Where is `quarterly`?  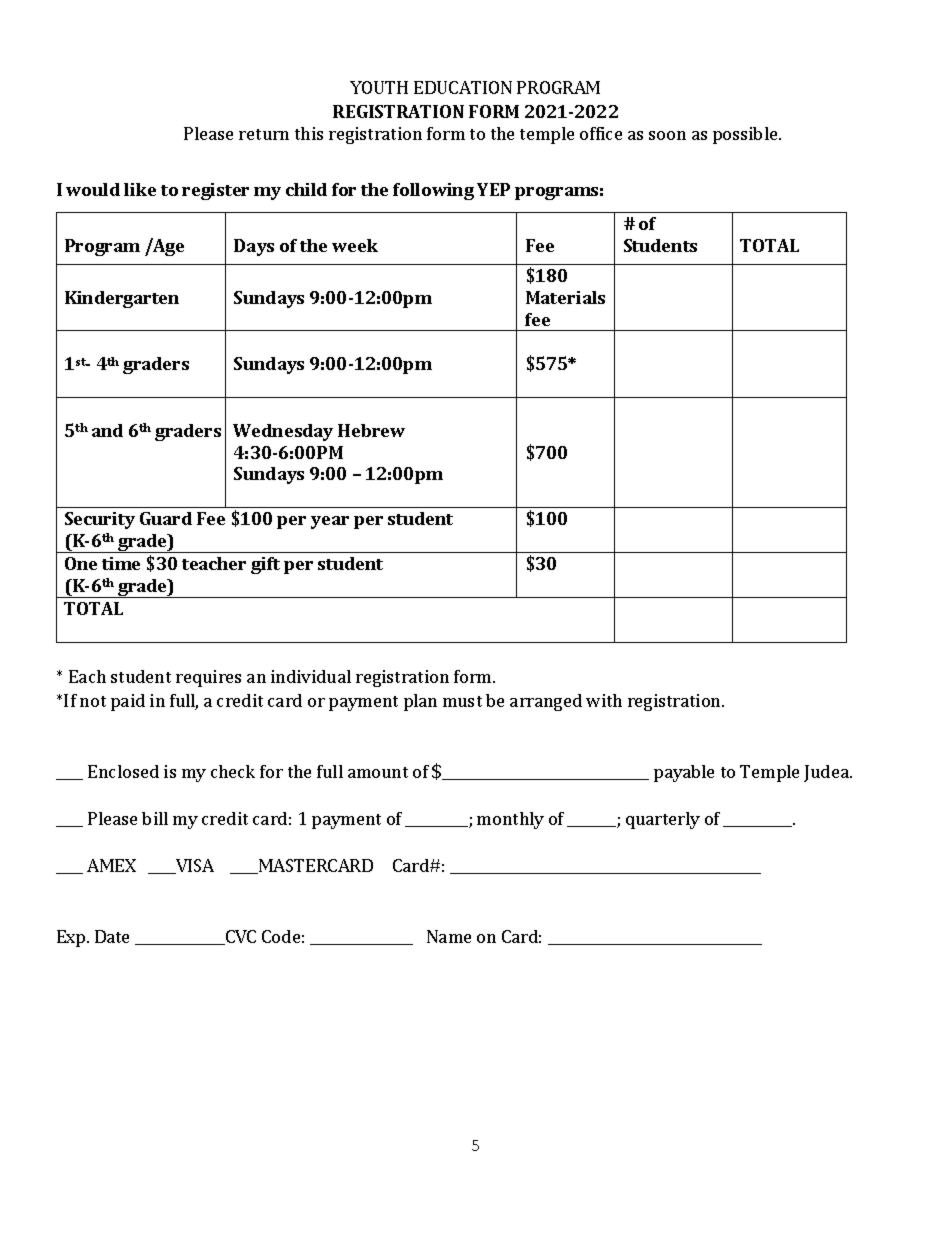
quarterly is located at coordinates (663, 820).
